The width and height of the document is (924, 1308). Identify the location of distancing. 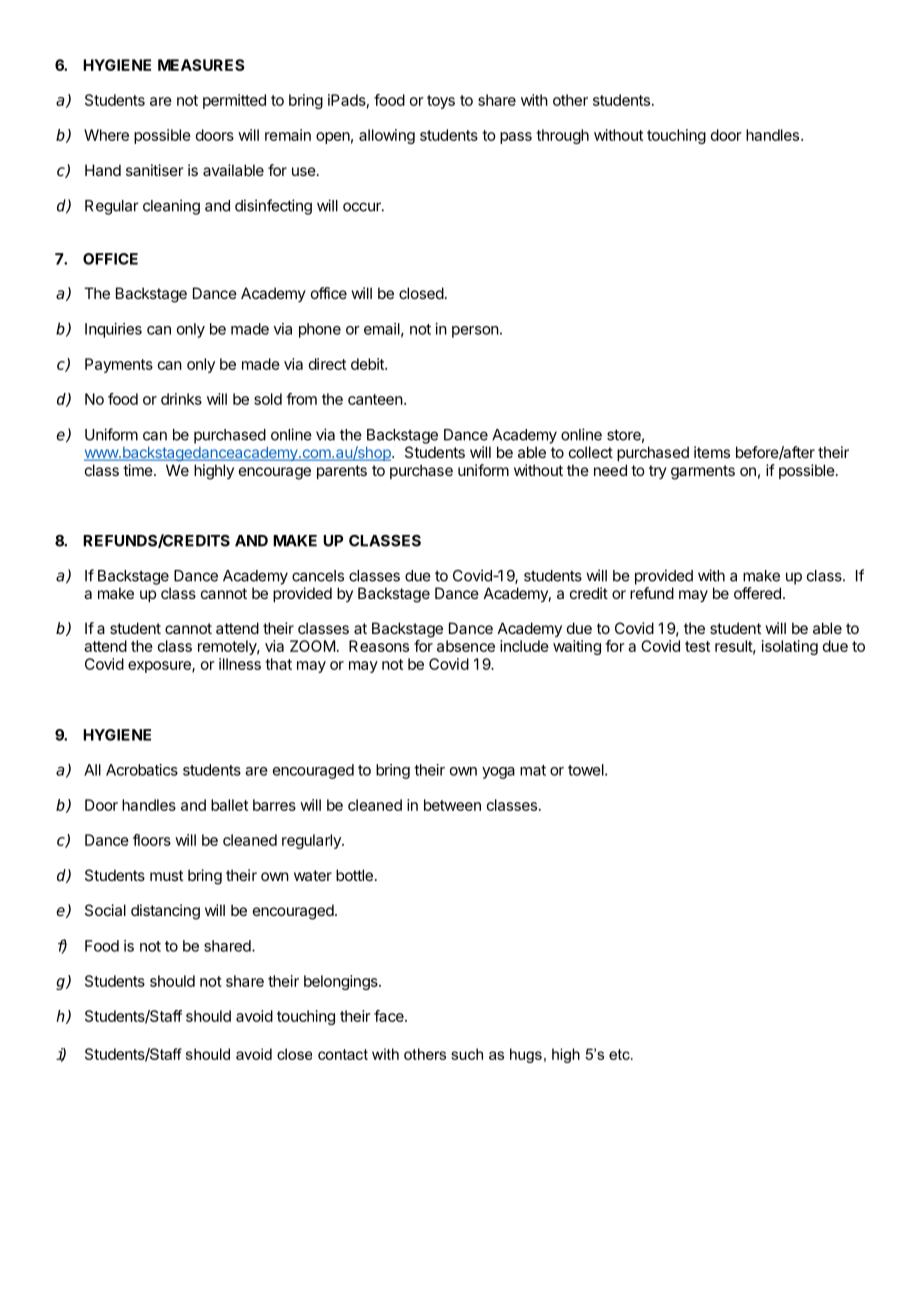
(165, 912).
